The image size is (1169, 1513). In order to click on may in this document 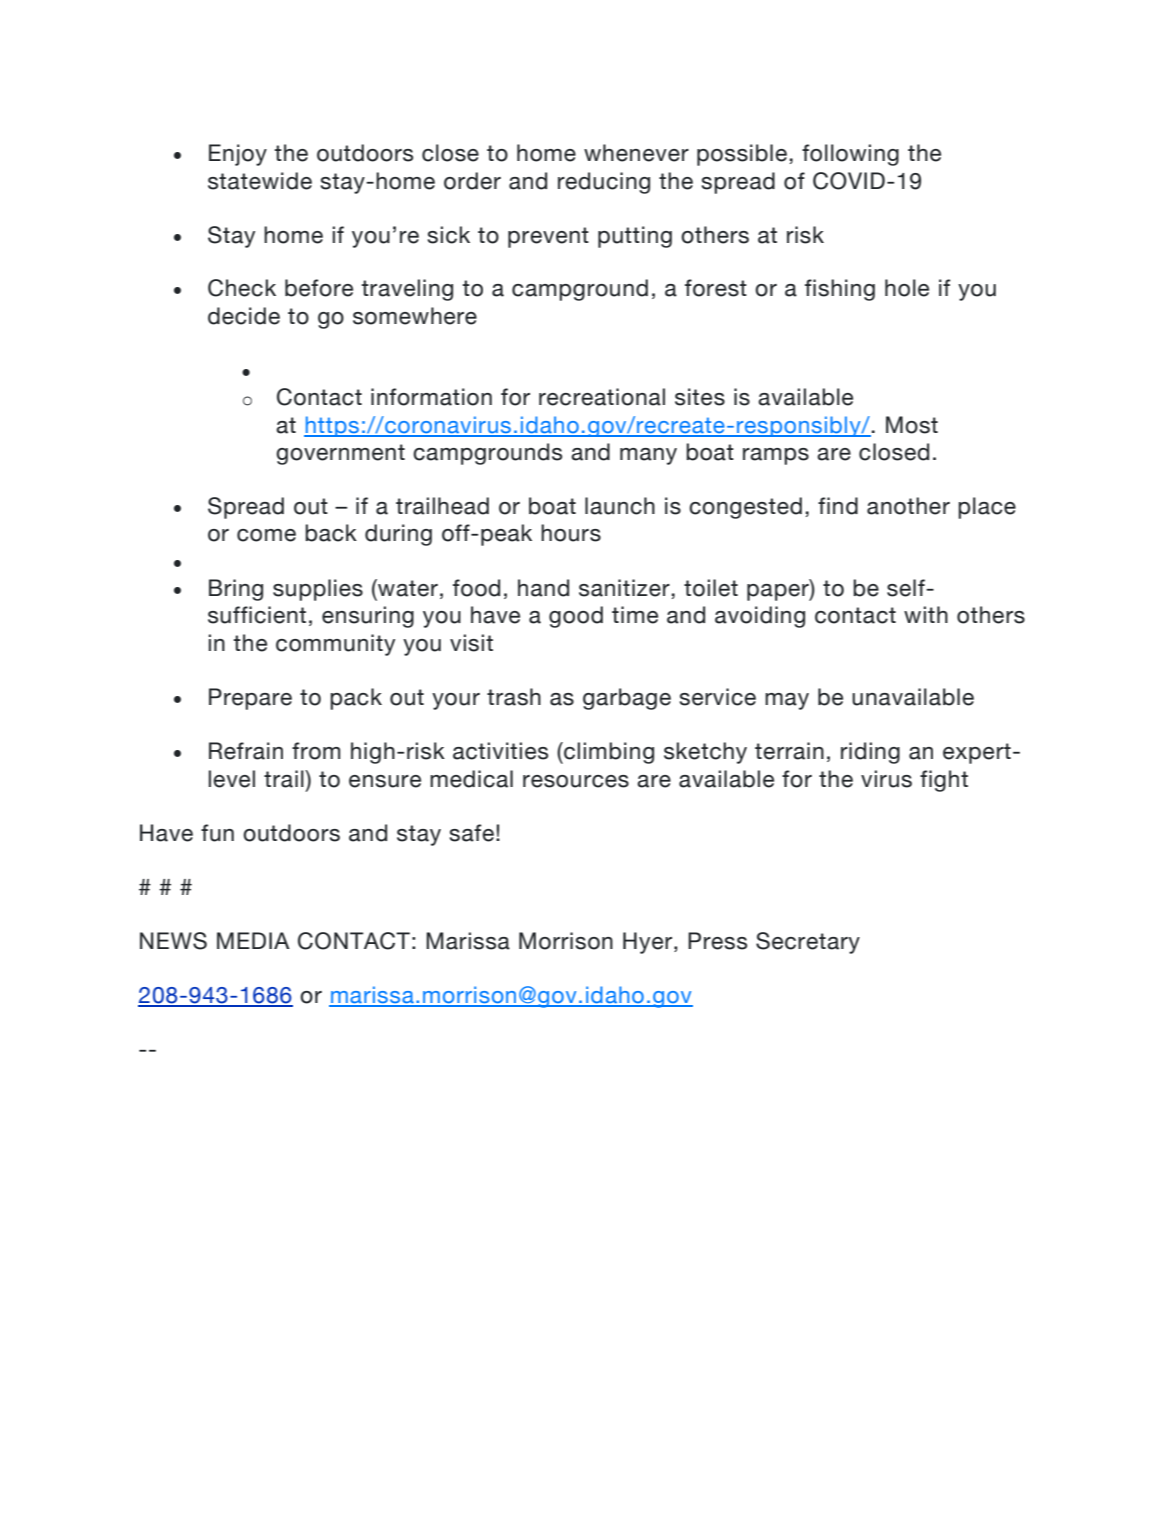, I will do `click(787, 701)`.
